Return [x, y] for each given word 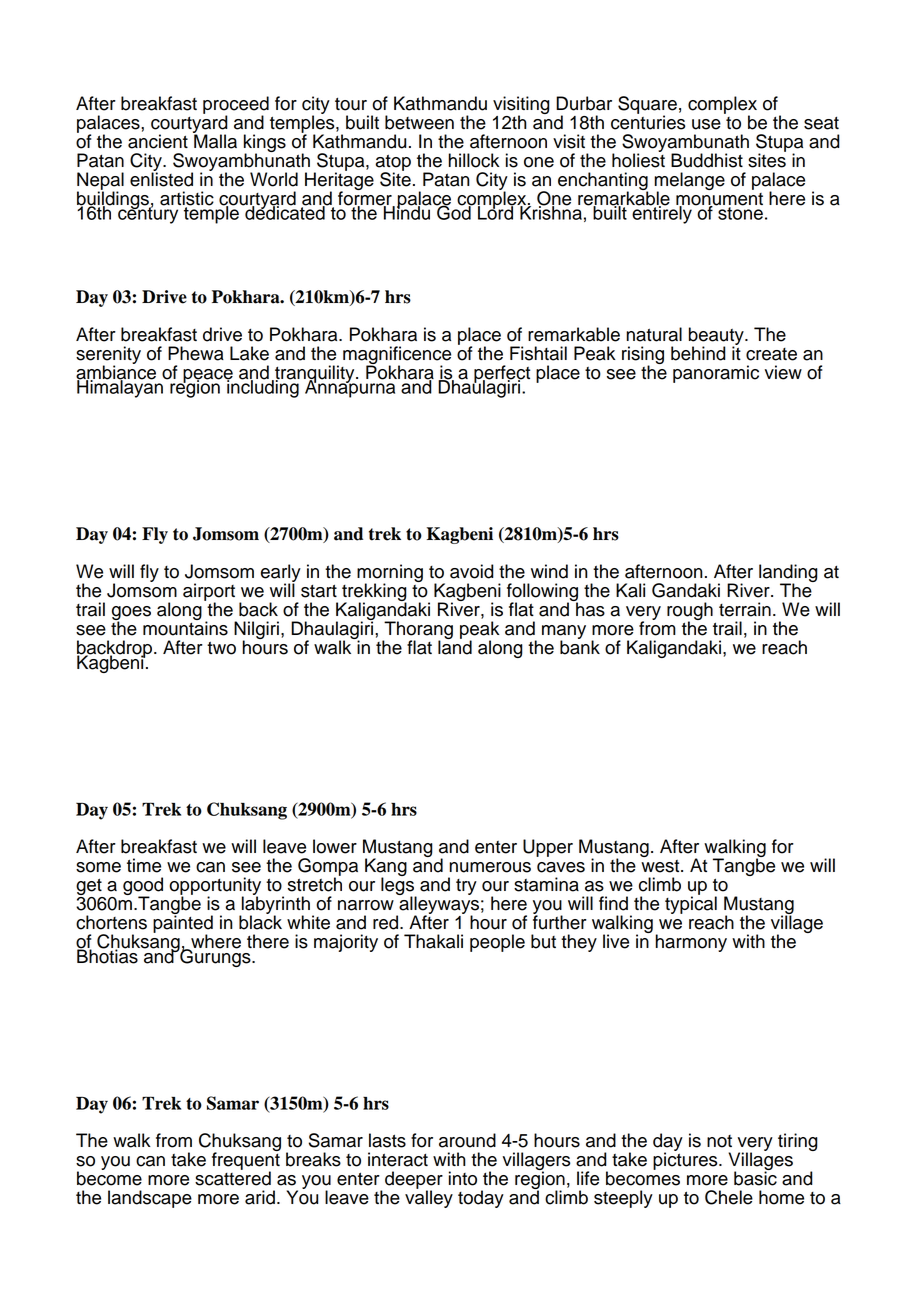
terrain [745, 609]
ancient [158, 141]
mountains [185, 627]
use [706, 124]
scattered [233, 1177]
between [419, 122]
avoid [472, 571]
